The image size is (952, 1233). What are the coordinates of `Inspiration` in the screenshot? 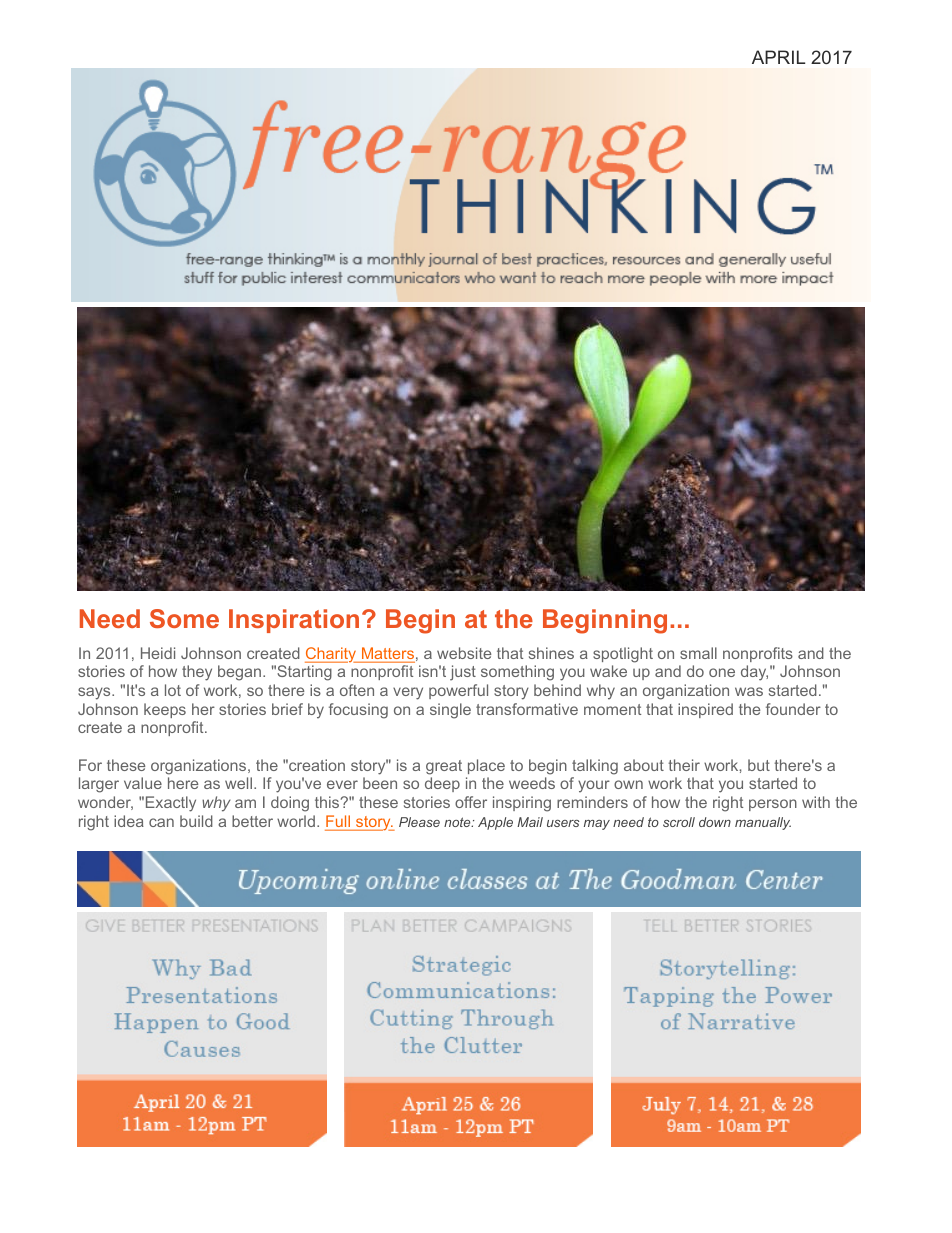 It's located at (294, 621).
